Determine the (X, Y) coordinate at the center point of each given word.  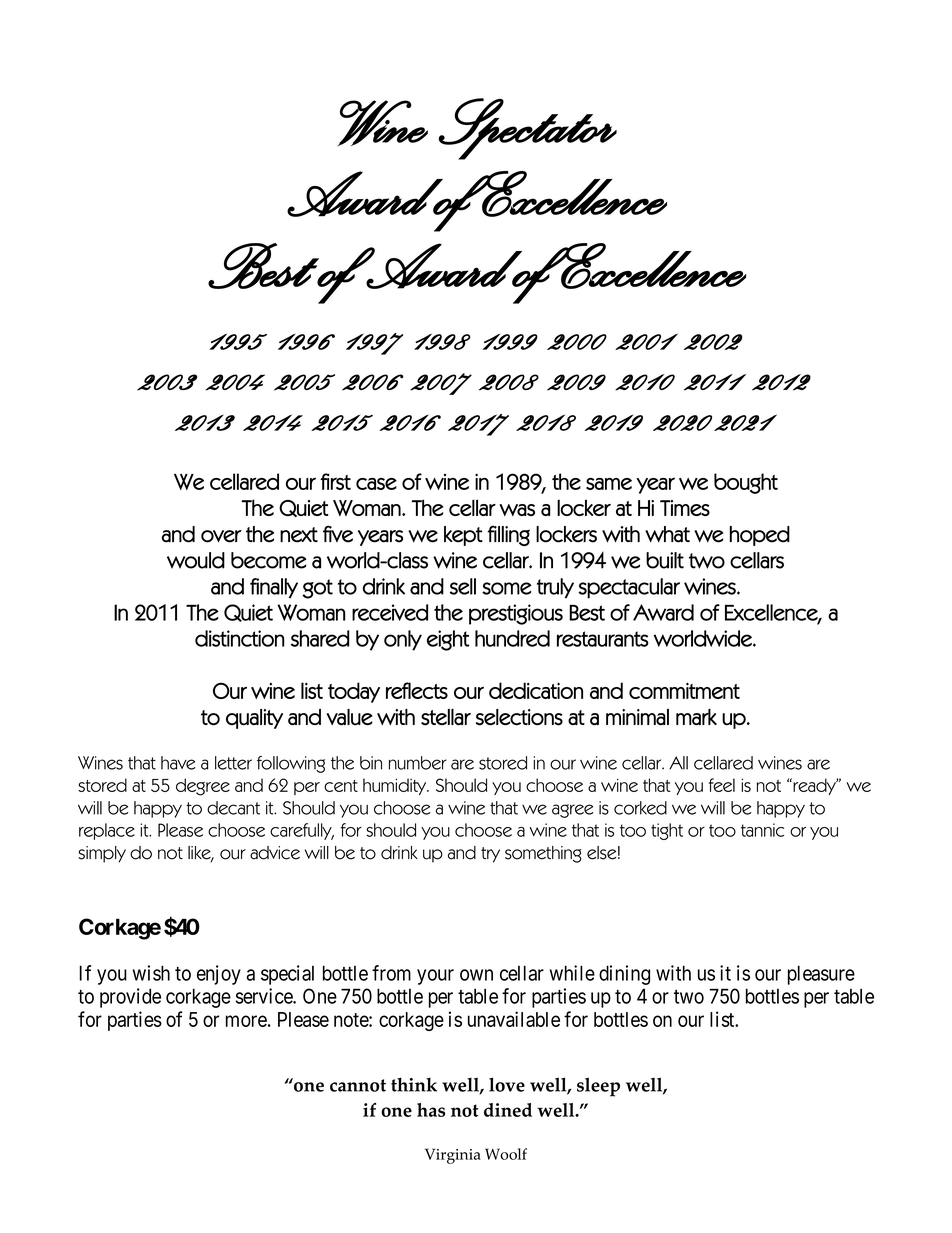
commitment (684, 690)
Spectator (528, 129)
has (431, 1110)
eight (448, 640)
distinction (239, 638)
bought (746, 483)
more (246, 1021)
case (376, 484)
